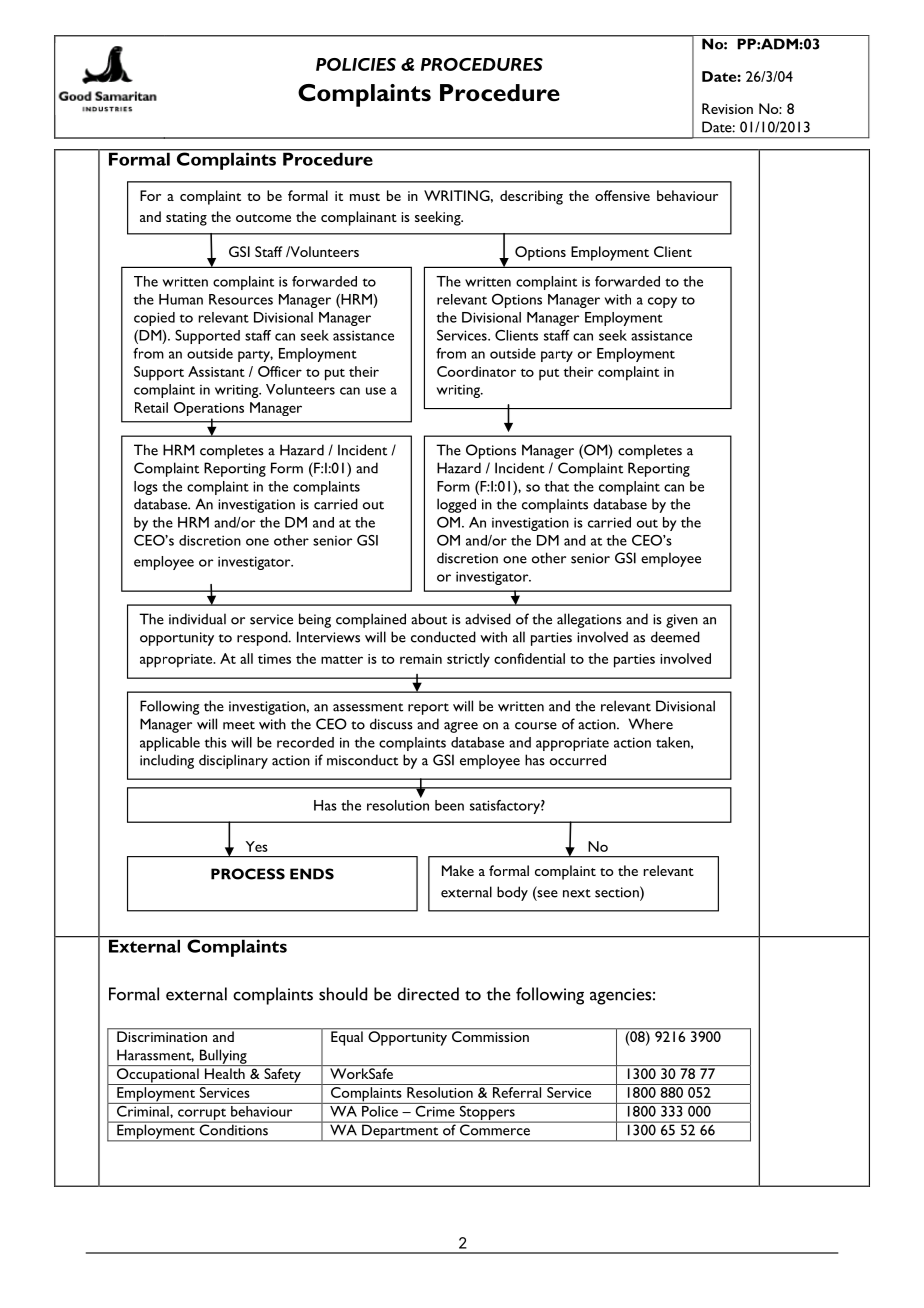 This screenshot has height=1308, width=924. I want to click on that, so click(556, 486).
